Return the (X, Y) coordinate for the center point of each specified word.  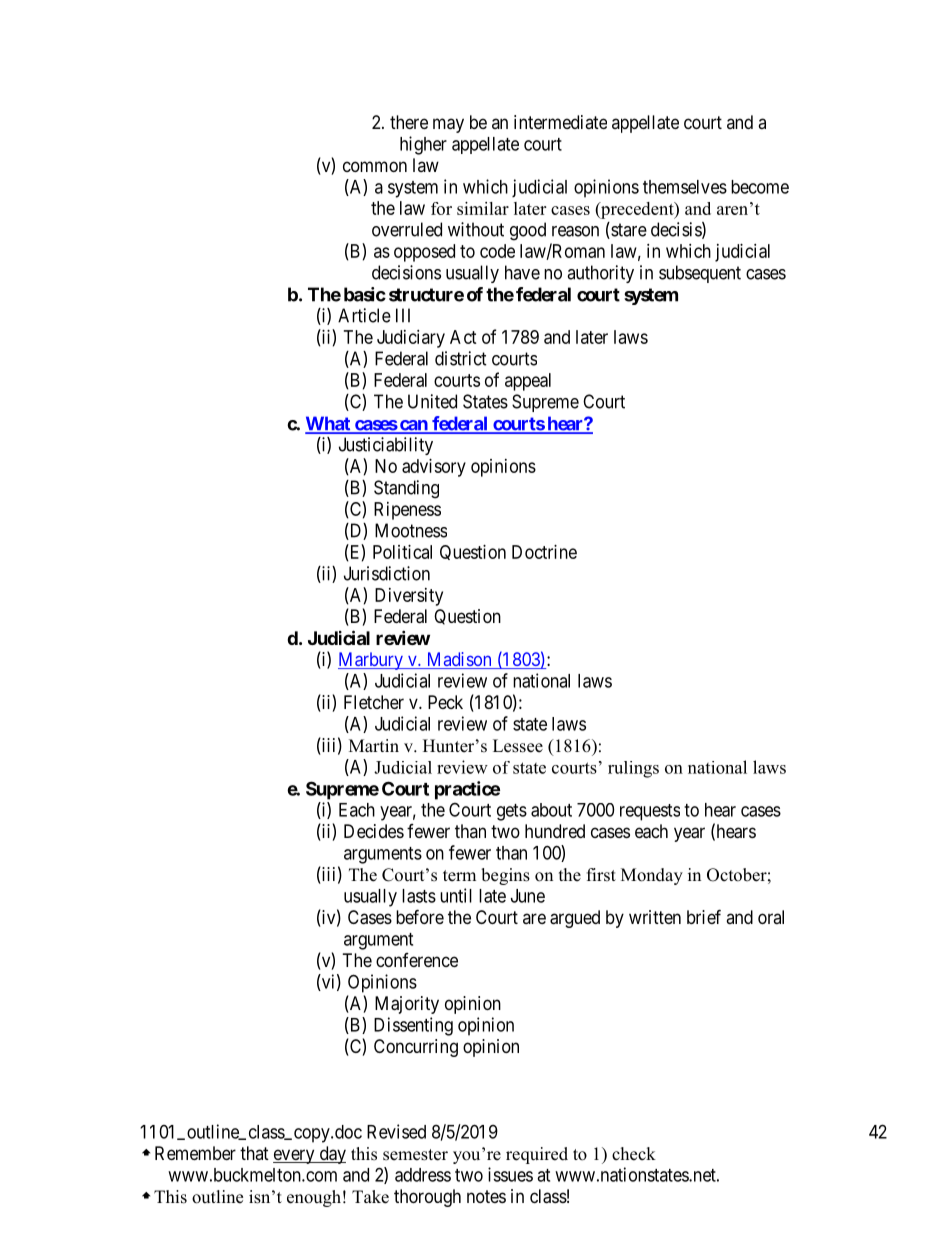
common (375, 166)
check (634, 1154)
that (254, 1153)
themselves (685, 187)
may (448, 125)
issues (510, 1174)
